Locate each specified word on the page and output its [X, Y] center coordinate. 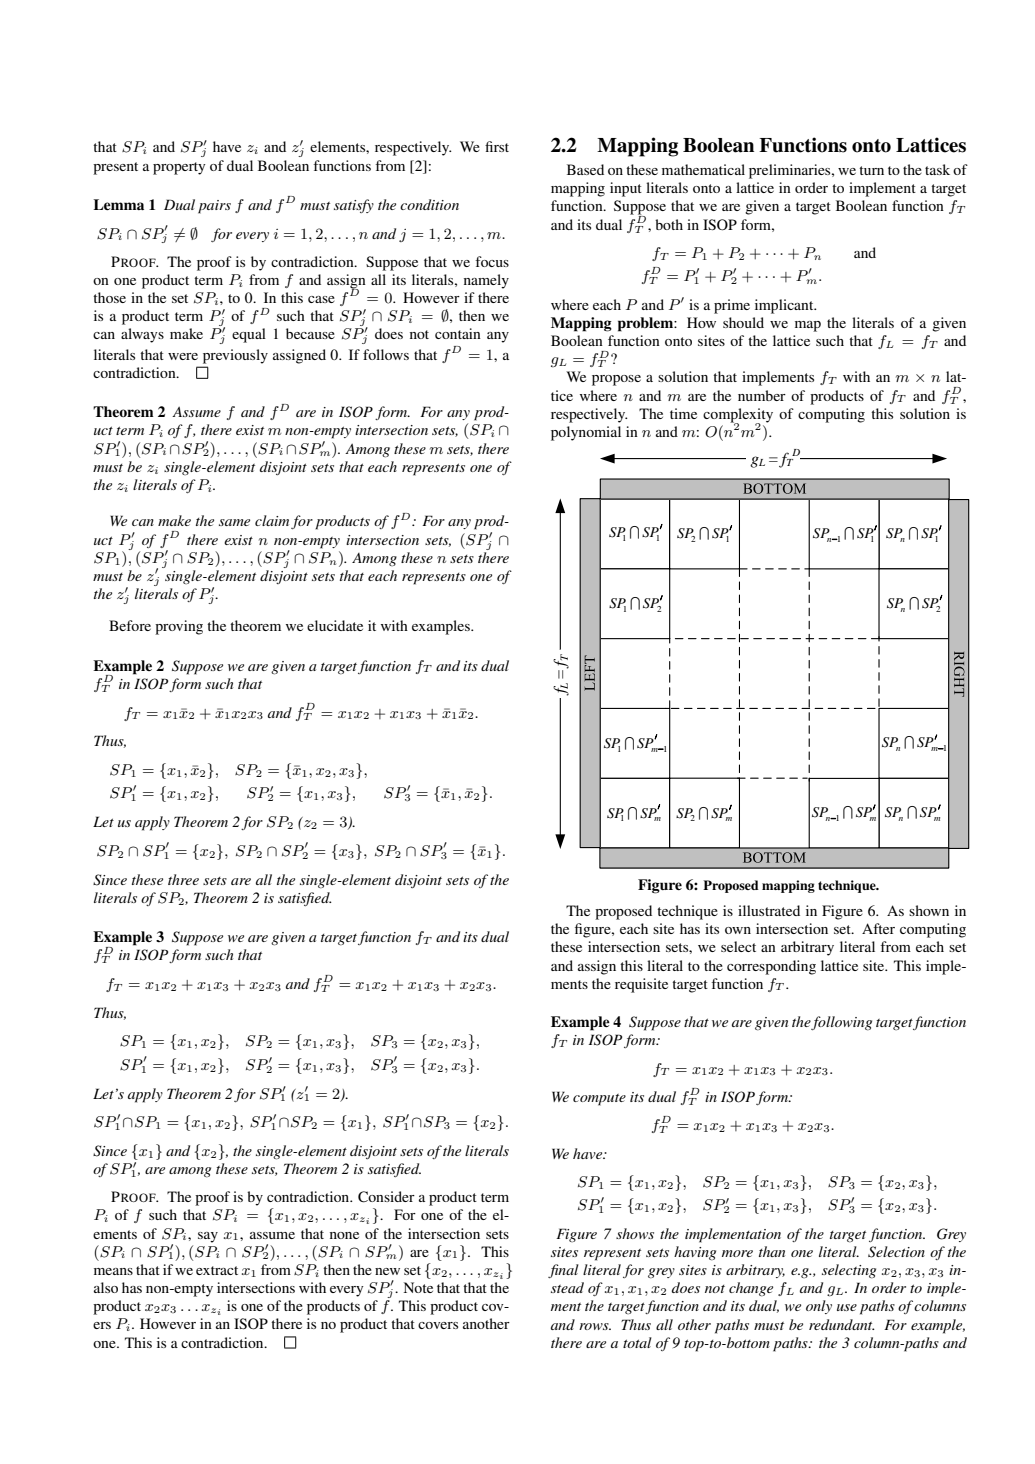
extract [217, 1270]
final [563, 1271]
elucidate [335, 625]
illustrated [769, 910]
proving [179, 627]
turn [871, 170]
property [179, 168]
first [497, 146]
